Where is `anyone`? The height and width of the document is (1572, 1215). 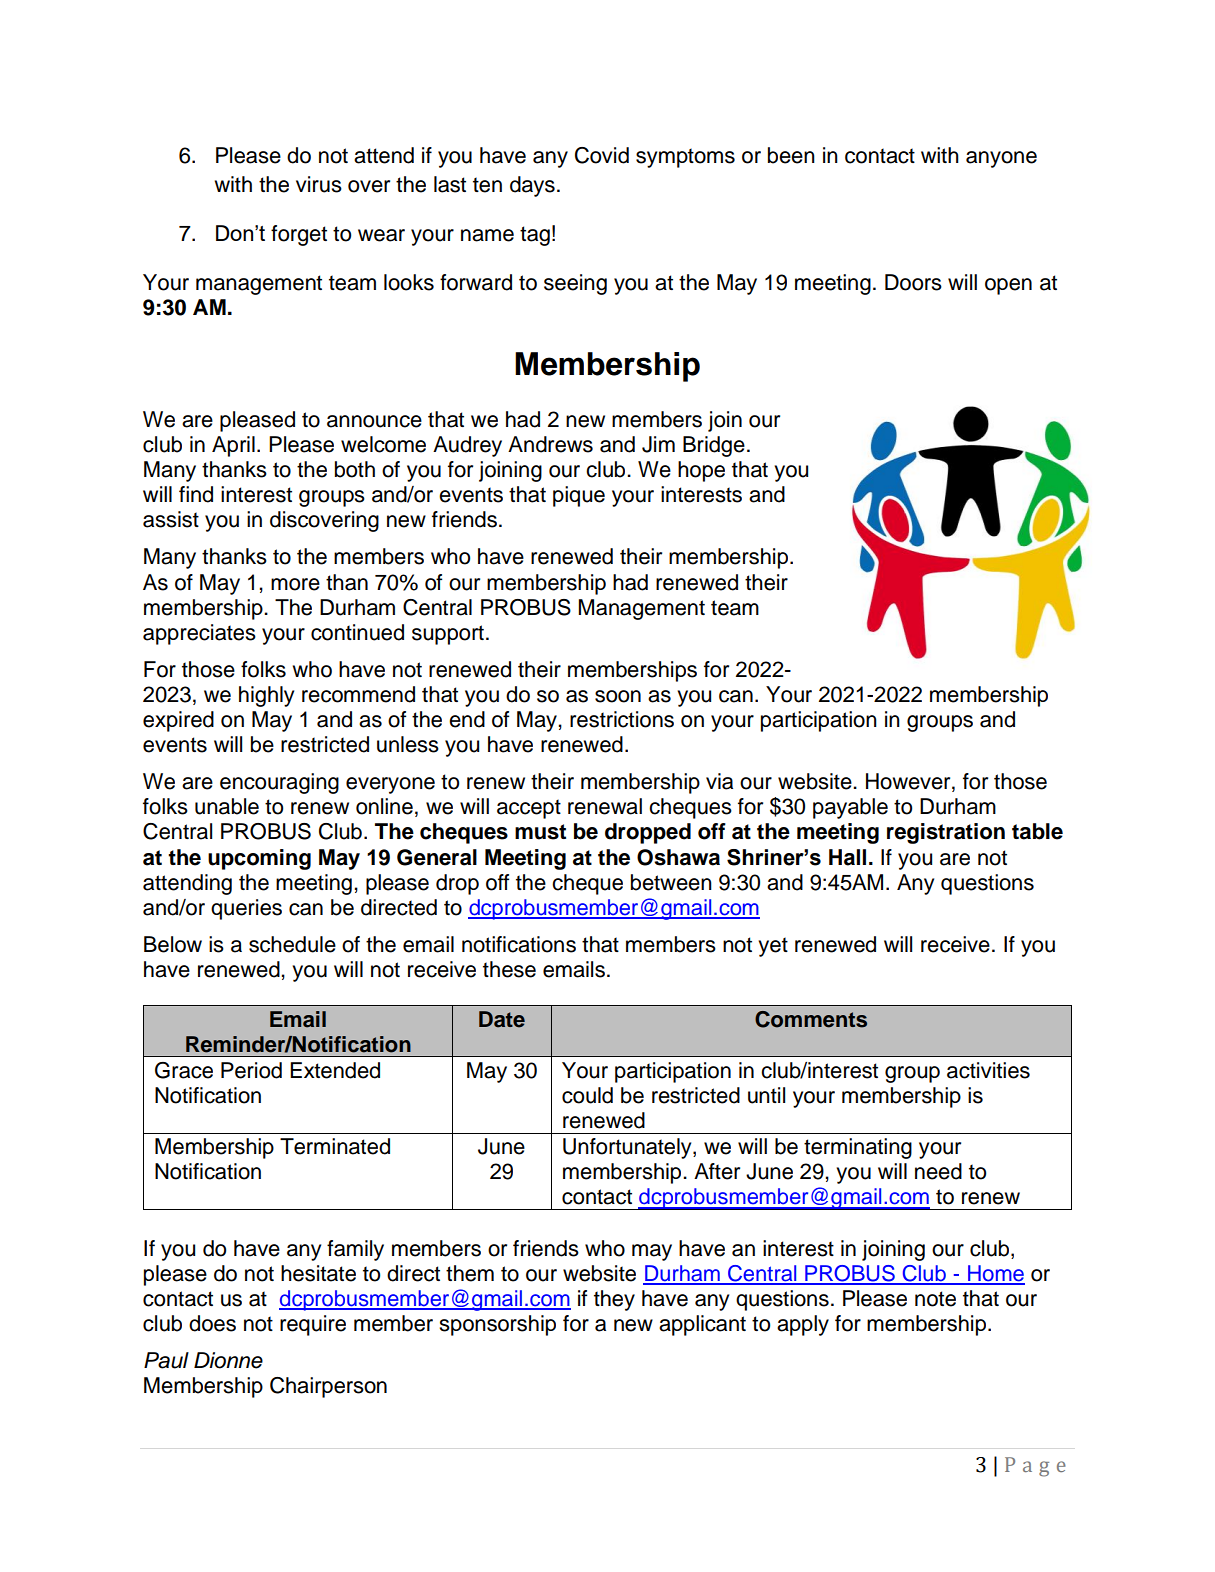 anyone is located at coordinates (1001, 159).
